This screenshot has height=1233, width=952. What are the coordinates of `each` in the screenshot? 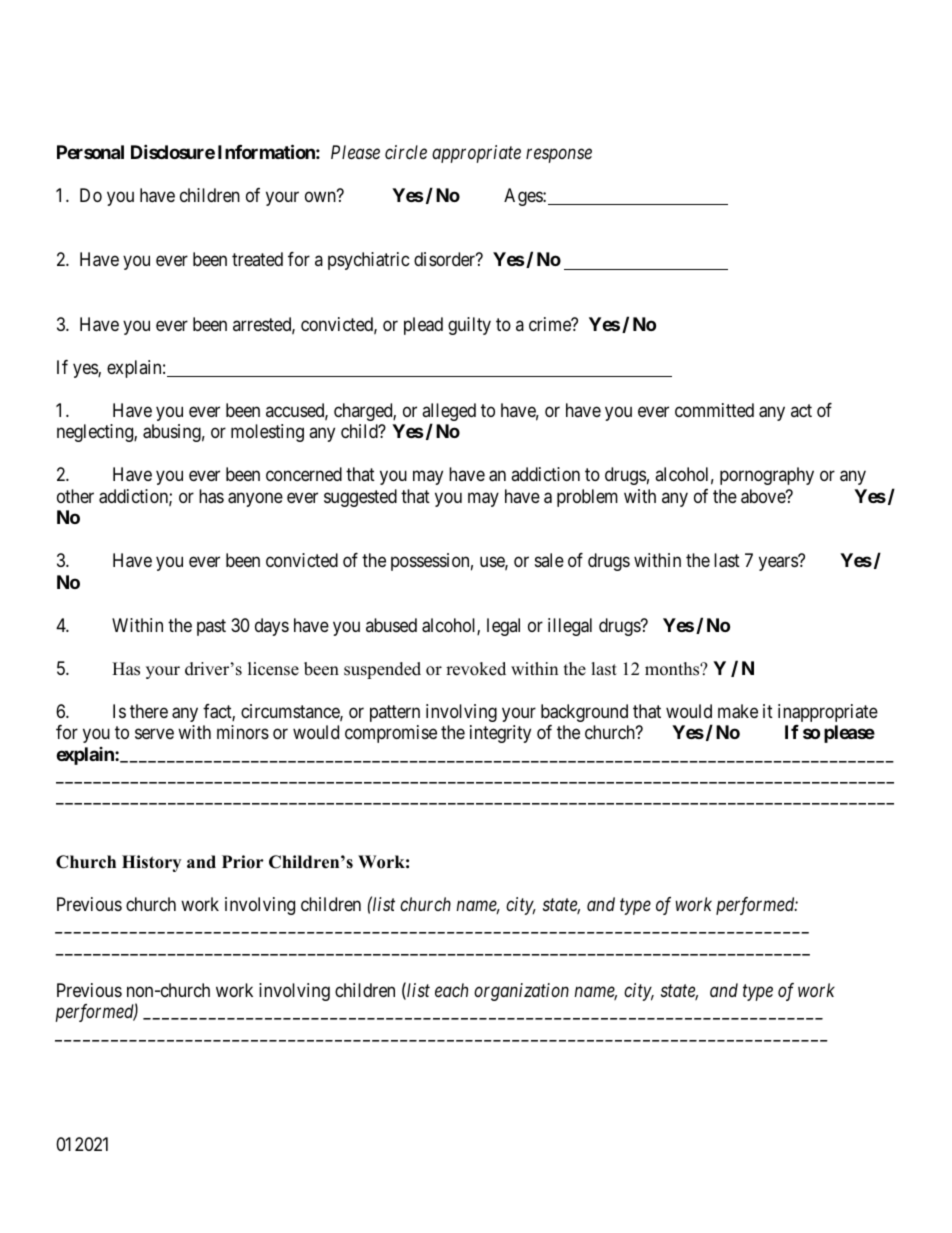 It's located at (451, 990).
